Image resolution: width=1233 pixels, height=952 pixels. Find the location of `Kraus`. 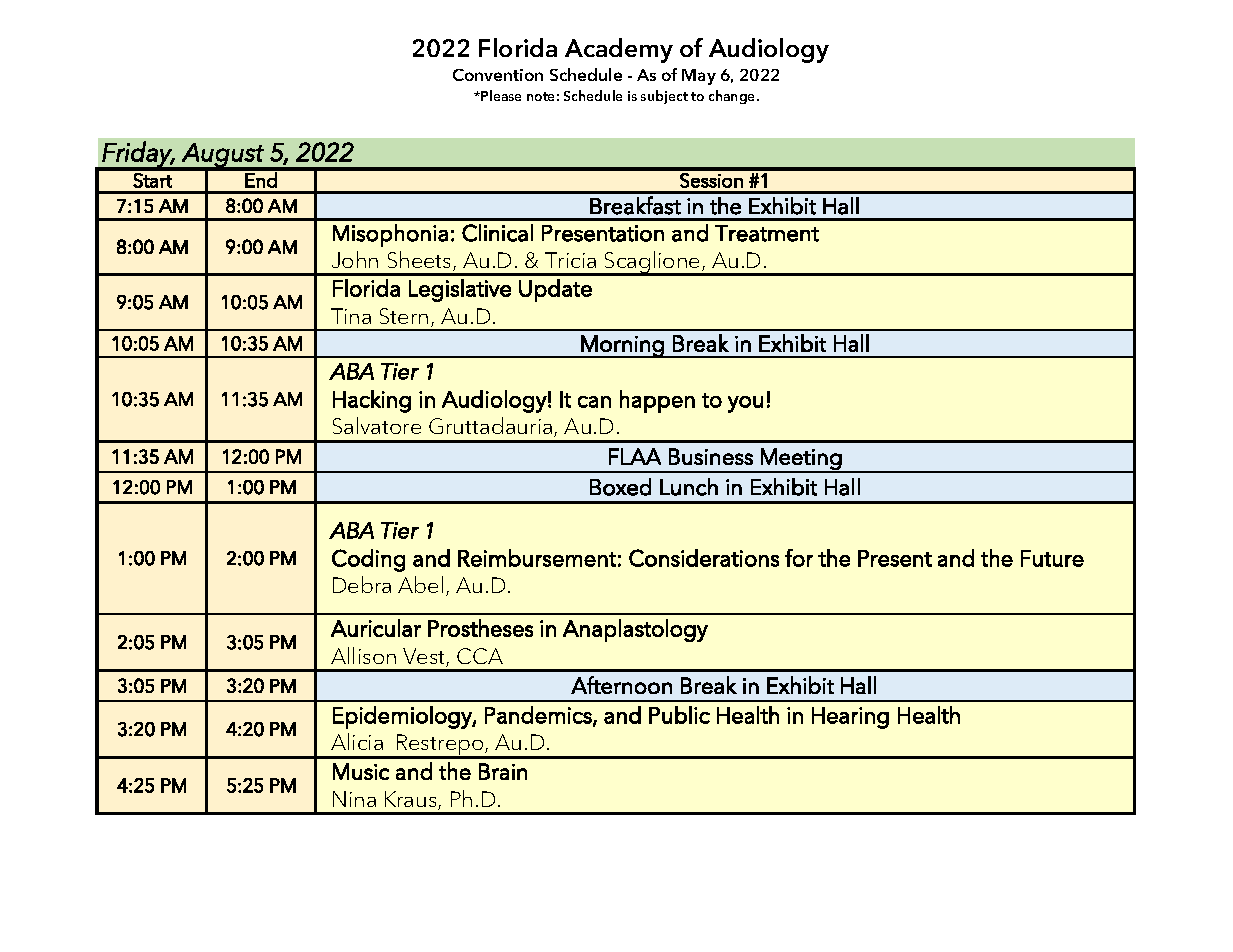

Kraus is located at coordinates (412, 800).
